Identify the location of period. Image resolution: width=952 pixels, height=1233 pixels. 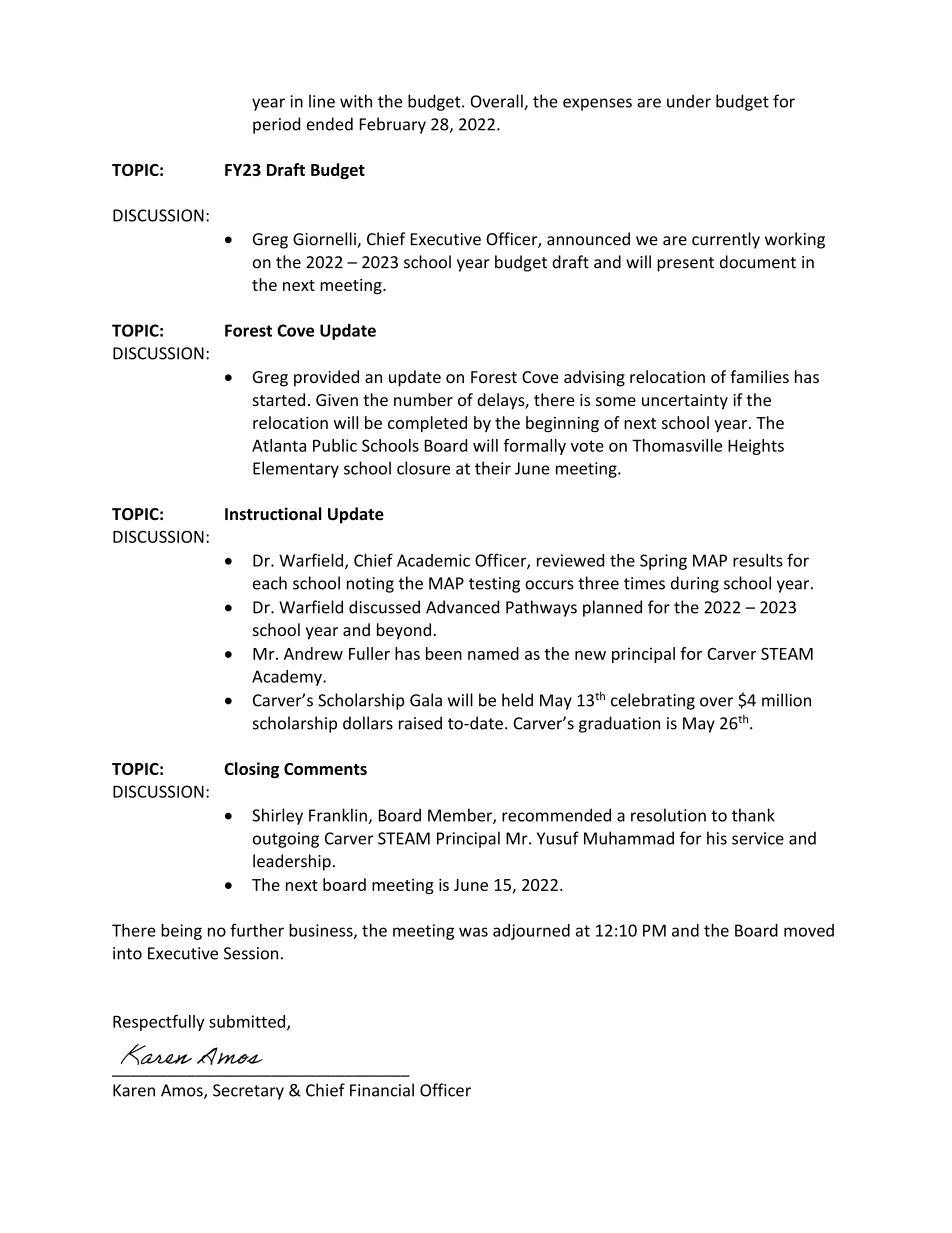
(276, 125).
